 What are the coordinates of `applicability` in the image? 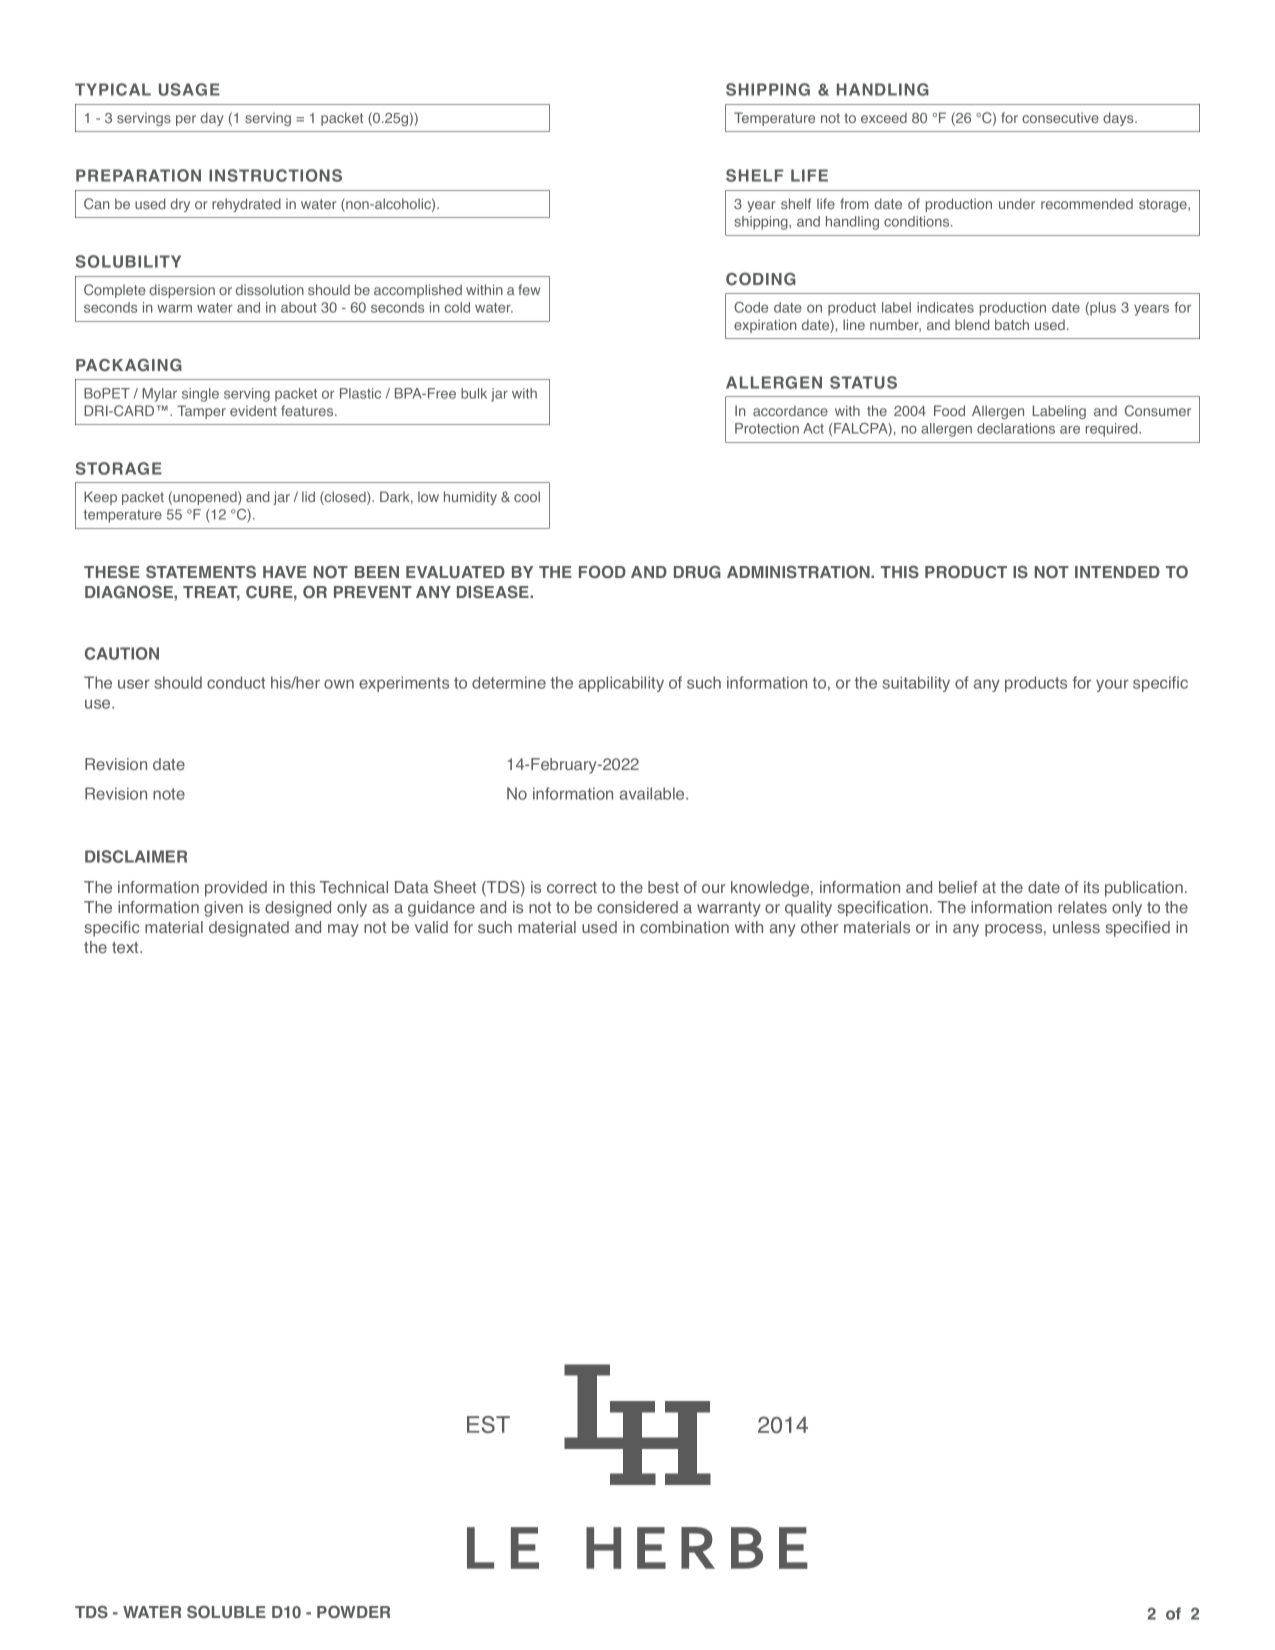 It's located at (621, 684).
